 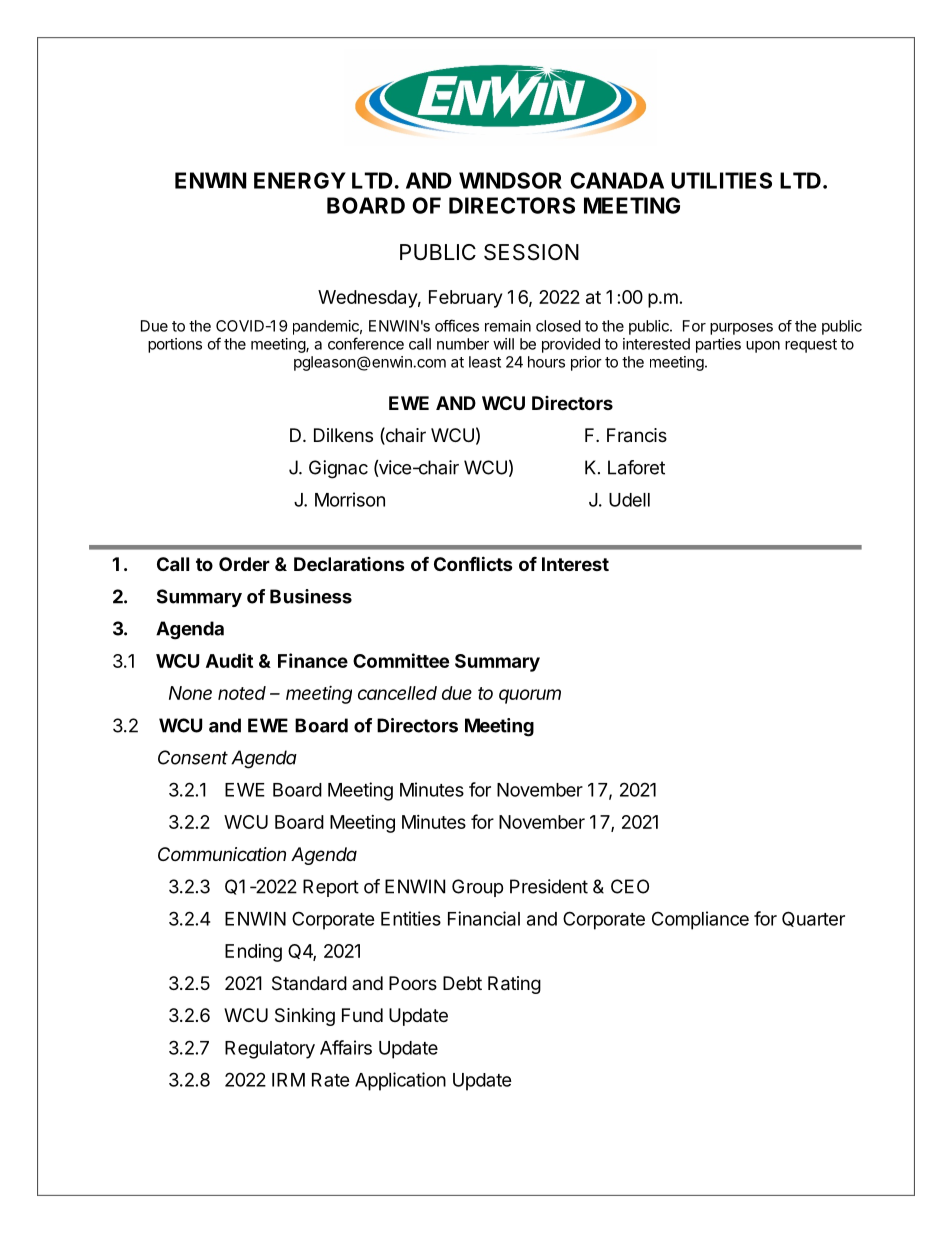 What do you see at coordinates (270, 1050) in the screenshot?
I see `Regulatory` at bounding box center [270, 1050].
